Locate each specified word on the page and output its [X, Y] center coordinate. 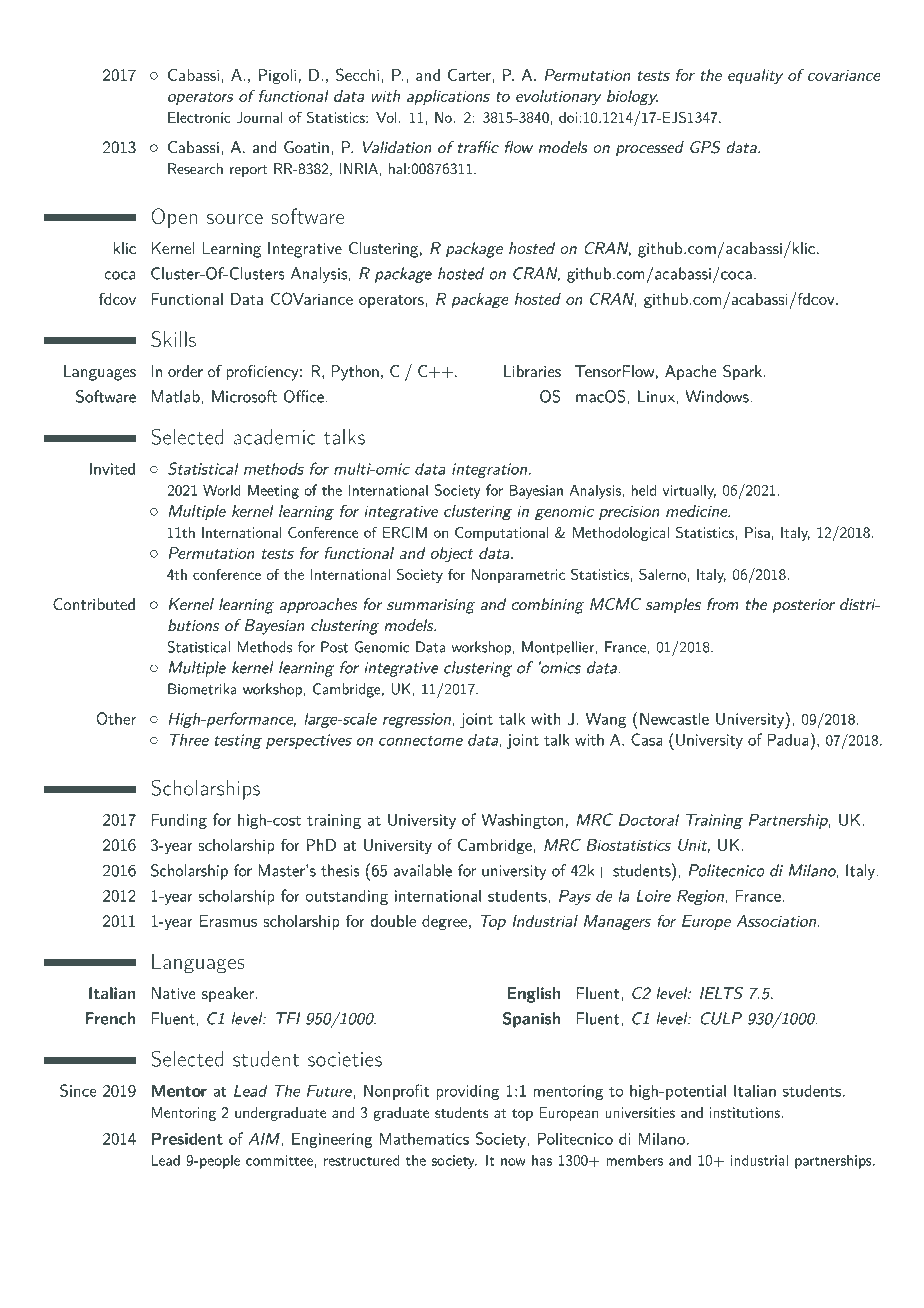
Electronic [199, 117]
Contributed [94, 604]
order [185, 371]
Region [701, 897]
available [423, 870]
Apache [691, 372]
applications [448, 97]
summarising [431, 606]
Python [355, 373]
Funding [179, 821]
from [723, 604]
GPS [705, 147]
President [187, 1138]
